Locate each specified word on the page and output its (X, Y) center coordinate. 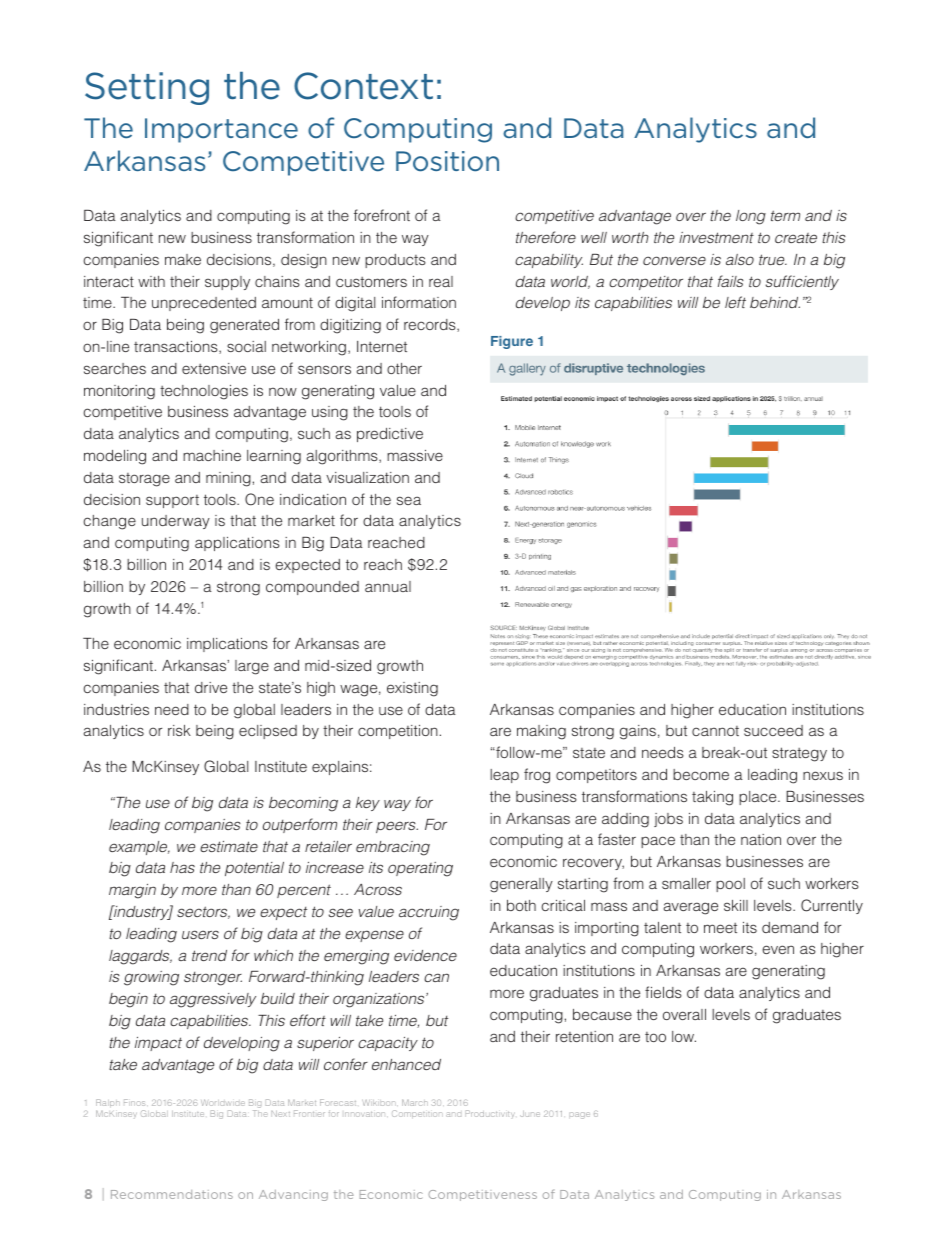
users (200, 934)
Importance (221, 130)
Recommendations (172, 1194)
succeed (773, 730)
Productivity (489, 1114)
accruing (429, 913)
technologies (204, 392)
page (580, 1115)
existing (412, 689)
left (735, 302)
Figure (512, 342)
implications (227, 645)
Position (447, 161)
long (751, 217)
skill (736, 905)
